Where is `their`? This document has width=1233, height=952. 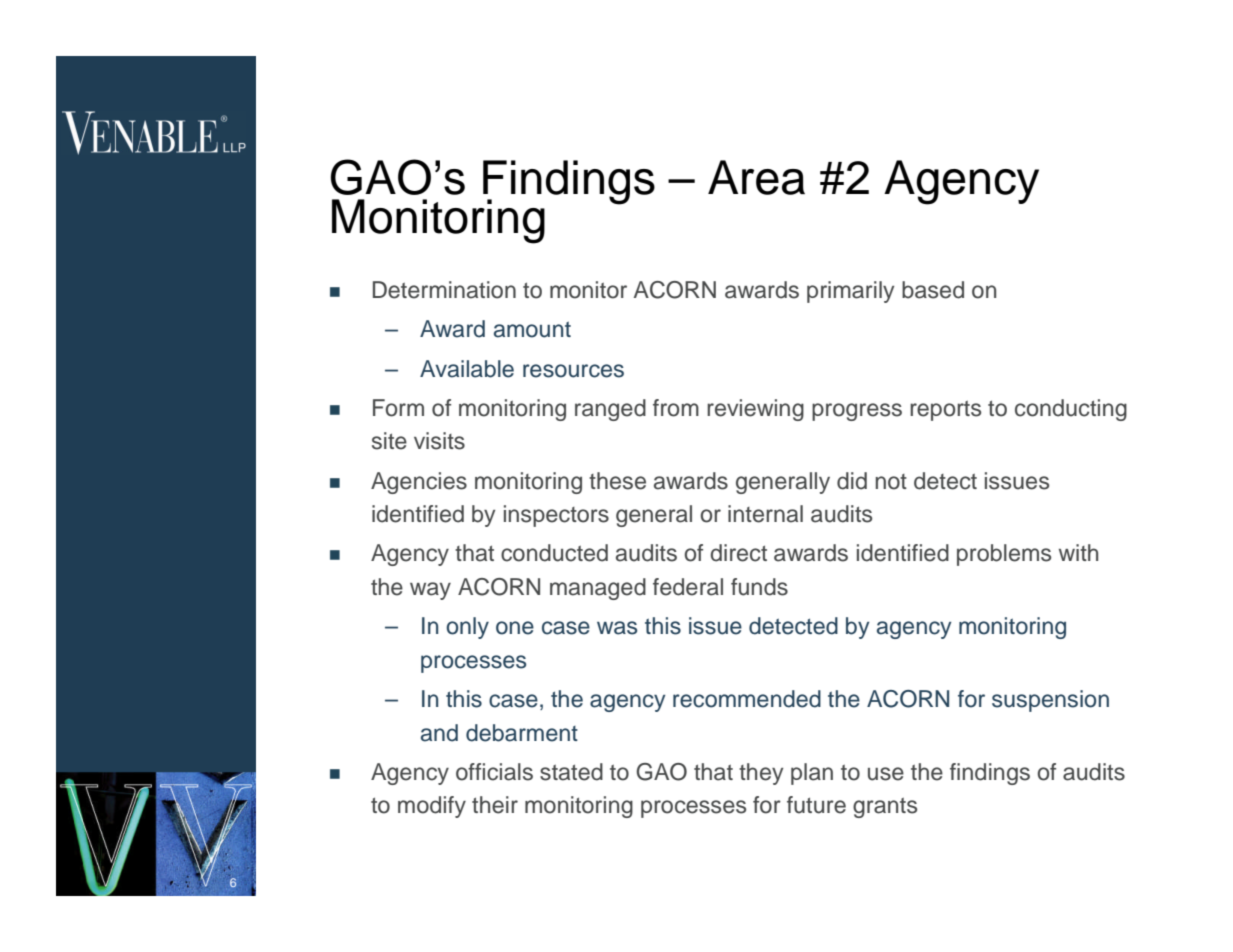
their is located at coordinates (495, 805).
